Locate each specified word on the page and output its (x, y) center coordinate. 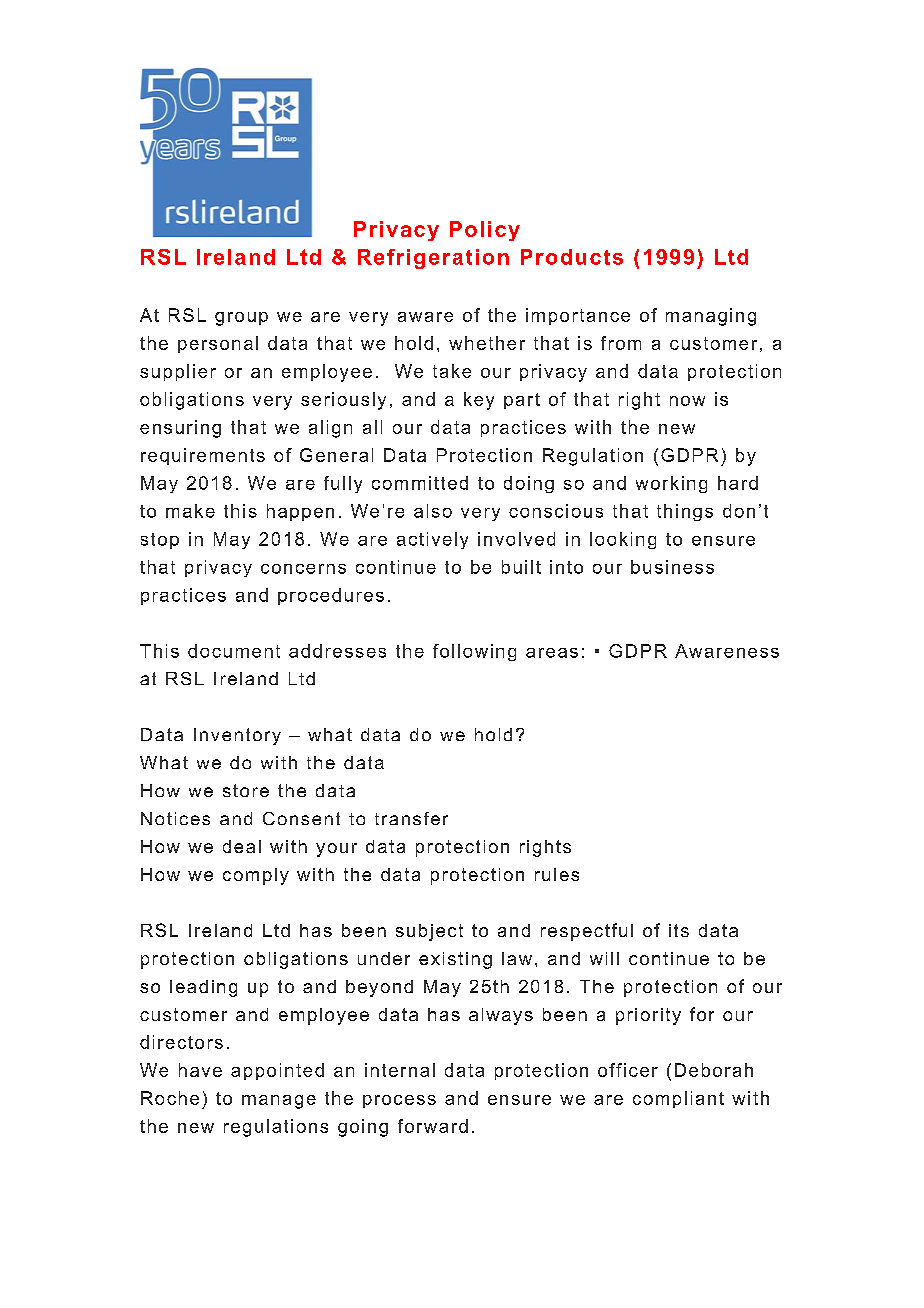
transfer (411, 818)
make (190, 511)
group (241, 319)
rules (557, 874)
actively (432, 540)
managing (711, 317)
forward (433, 1126)
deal (242, 846)
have (200, 1070)
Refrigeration (433, 259)
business (672, 567)
